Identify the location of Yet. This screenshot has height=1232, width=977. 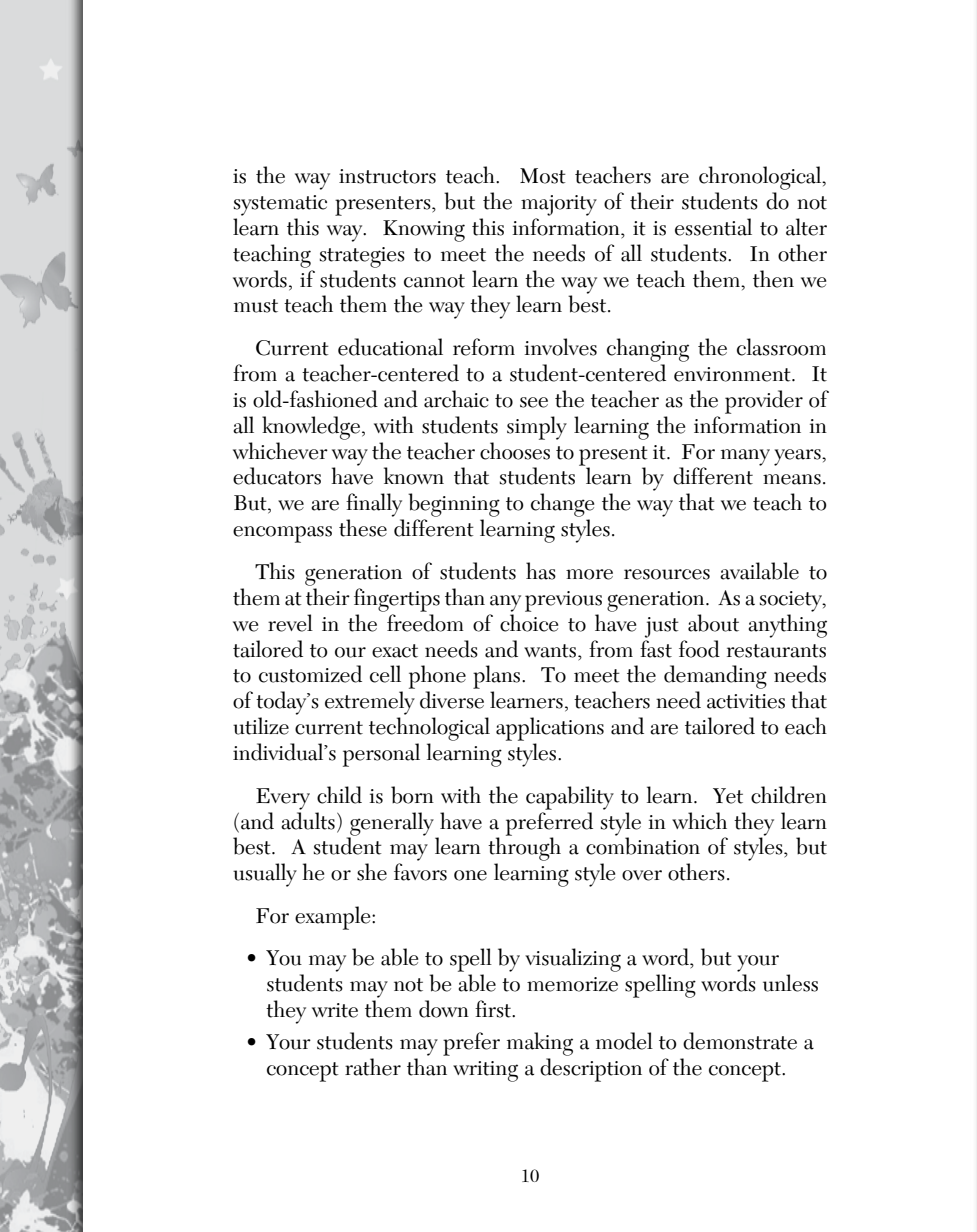
(728, 796).
